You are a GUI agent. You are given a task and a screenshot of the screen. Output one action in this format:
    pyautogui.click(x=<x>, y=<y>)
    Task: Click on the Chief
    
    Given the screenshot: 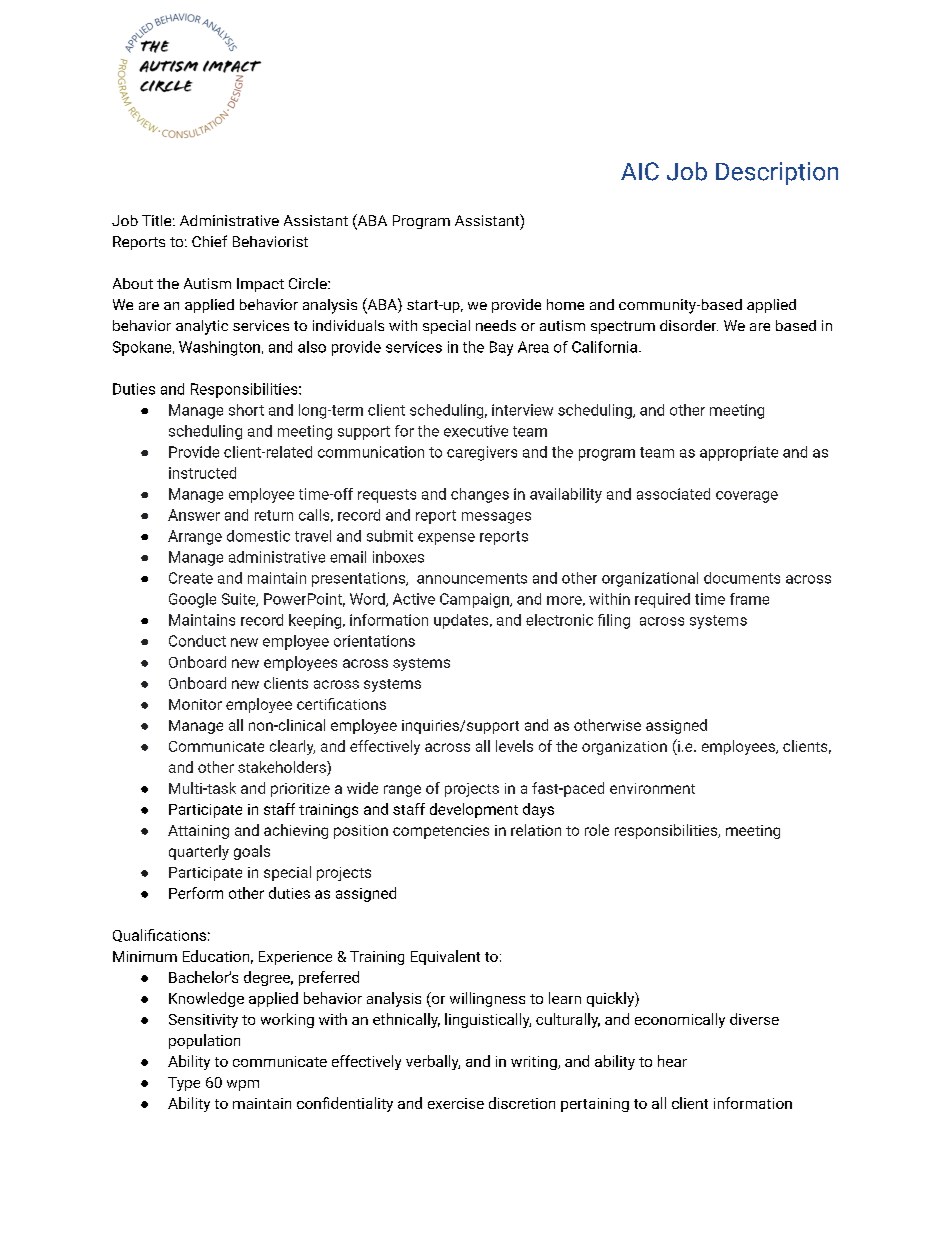 What is the action you would take?
    pyautogui.click(x=209, y=241)
